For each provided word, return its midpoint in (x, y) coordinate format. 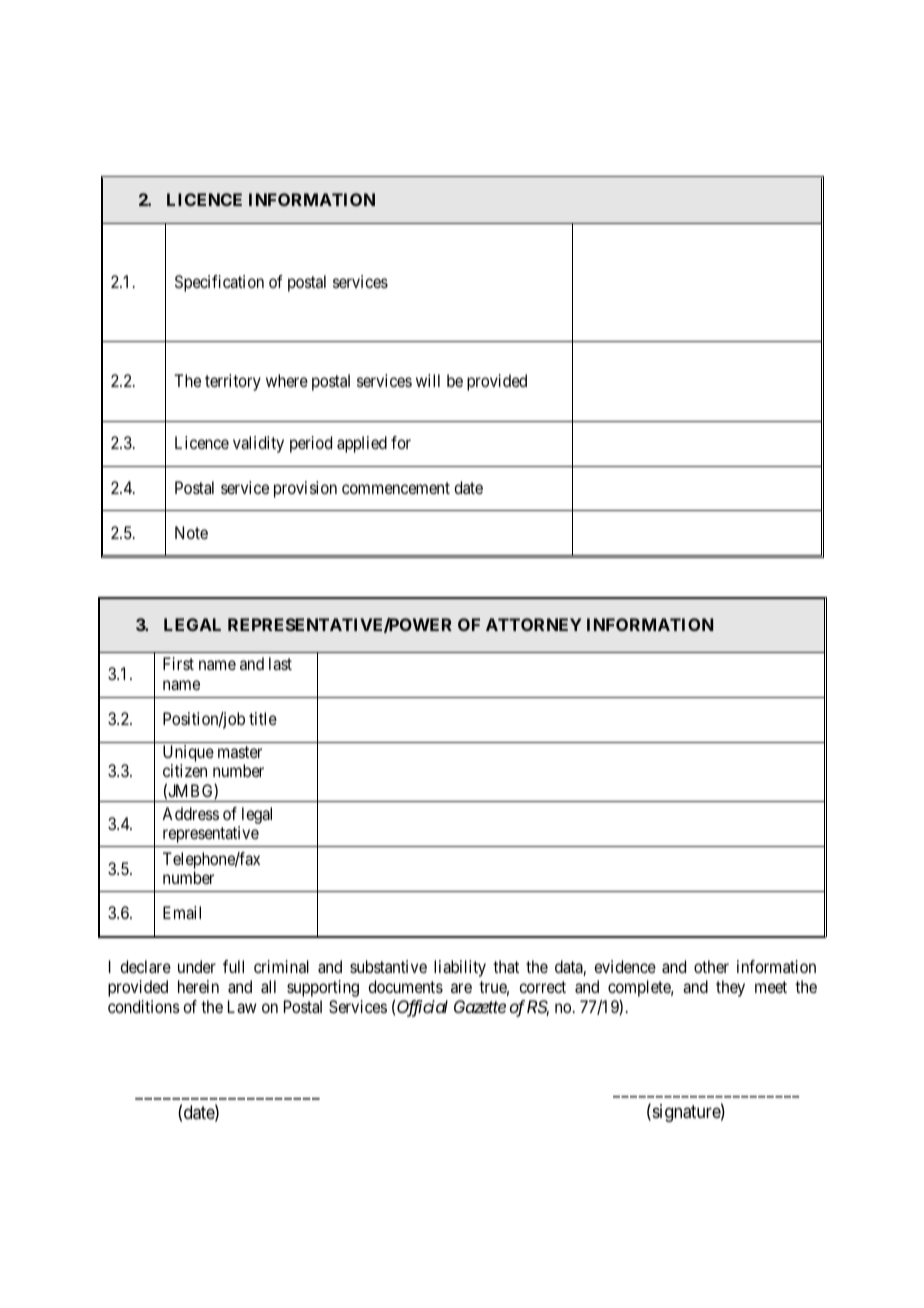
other (711, 966)
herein (198, 986)
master (240, 752)
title (263, 718)
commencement (396, 488)
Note (191, 532)
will (428, 380)
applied (362, 444)
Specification (219, 283)
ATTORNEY (534, 624)
